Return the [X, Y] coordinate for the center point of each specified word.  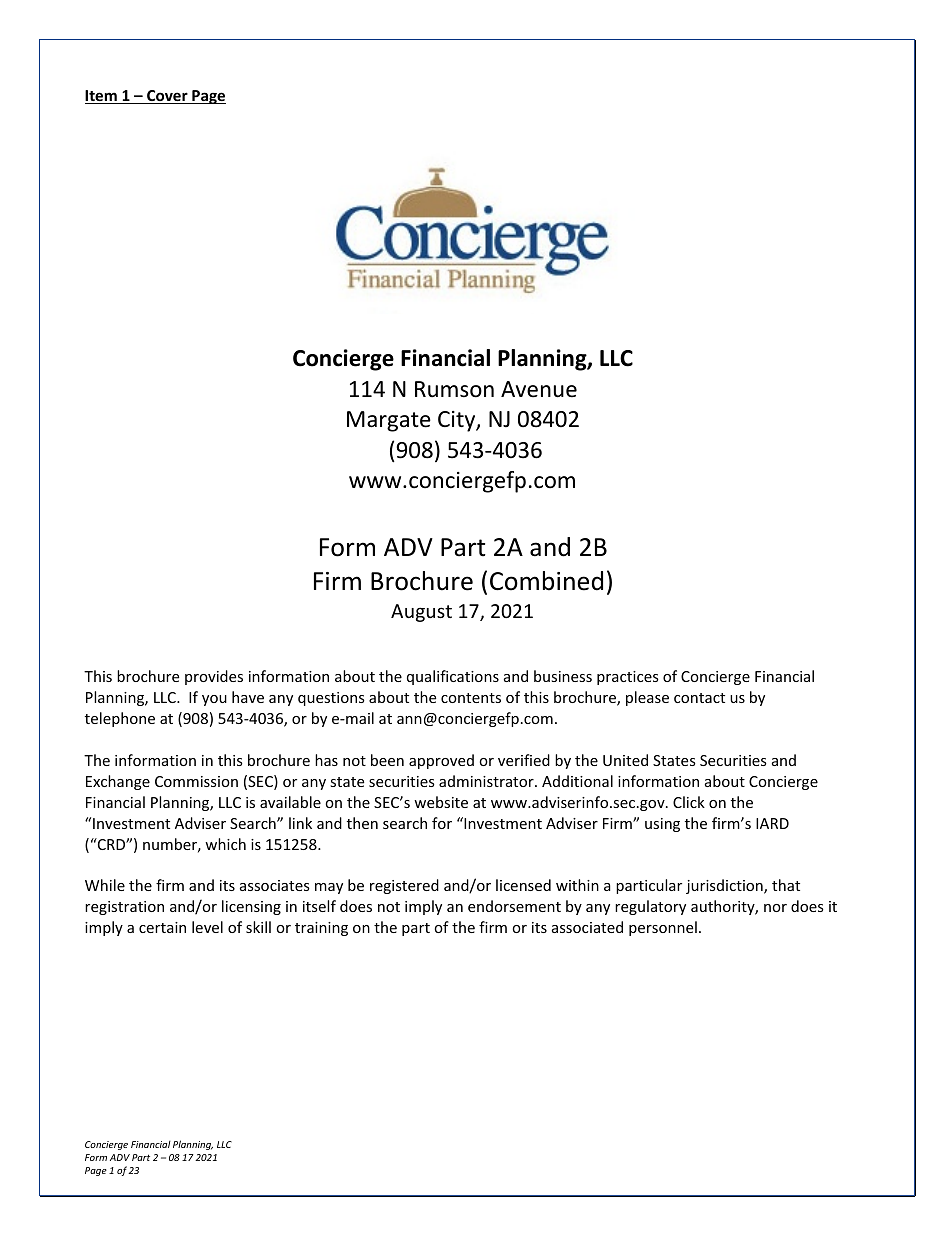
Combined [546, 581]
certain [162, 927]
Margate [389, 421]
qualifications [453, 677]
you [214, 700]
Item [102, 97]
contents [471, 698]
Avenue [539, 389]
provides [214, 677]
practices [628, 678]
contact [699, 698]
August [421, 613]
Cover [167, 97]
